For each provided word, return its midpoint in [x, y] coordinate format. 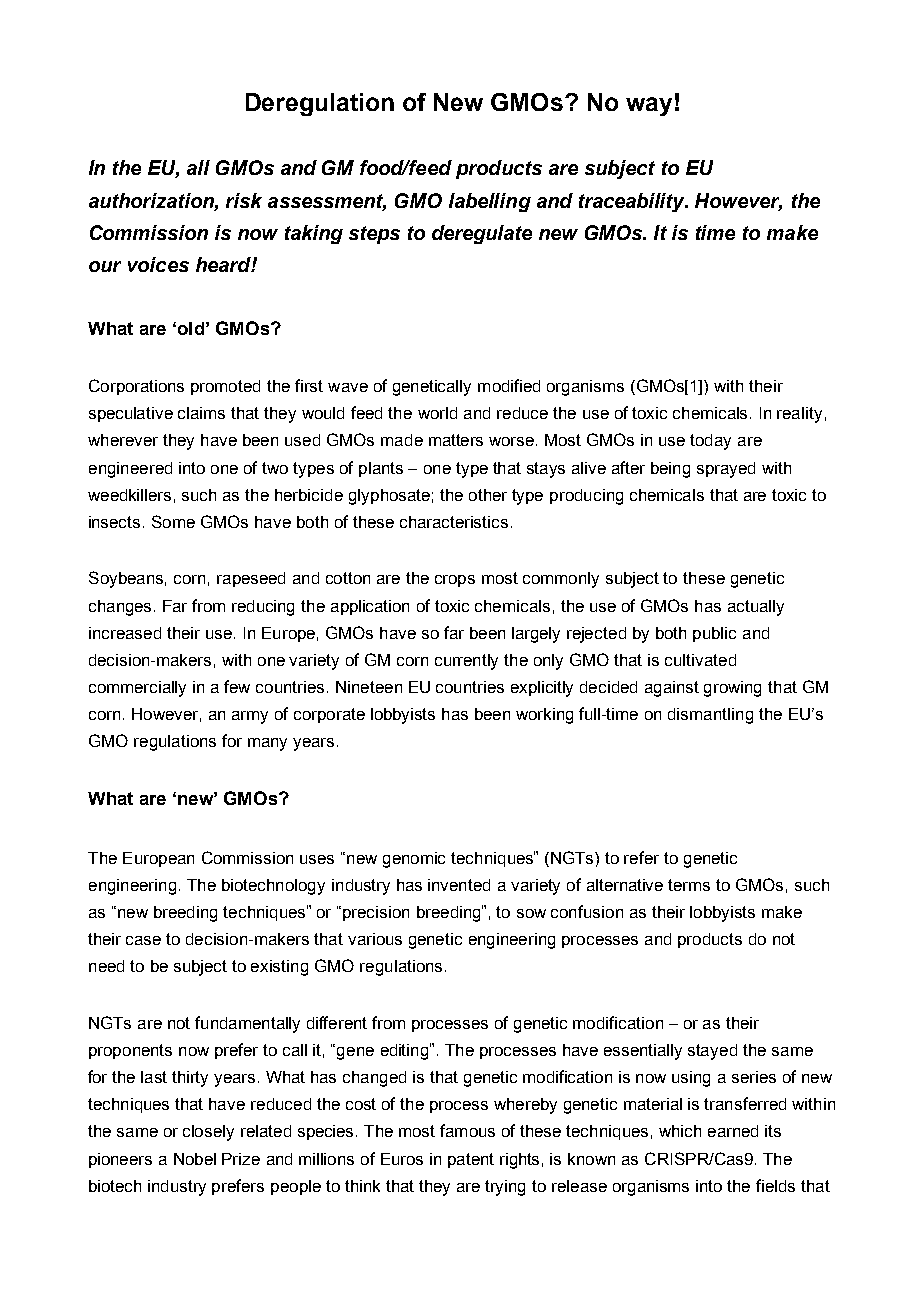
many [267, 744]
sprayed [726, 470]
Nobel [195, 1159]
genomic [414, 860]
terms [689, 885]
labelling [490, 202]
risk [244, 200]
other [488, 495]
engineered [130, 470]
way [649, 106]
